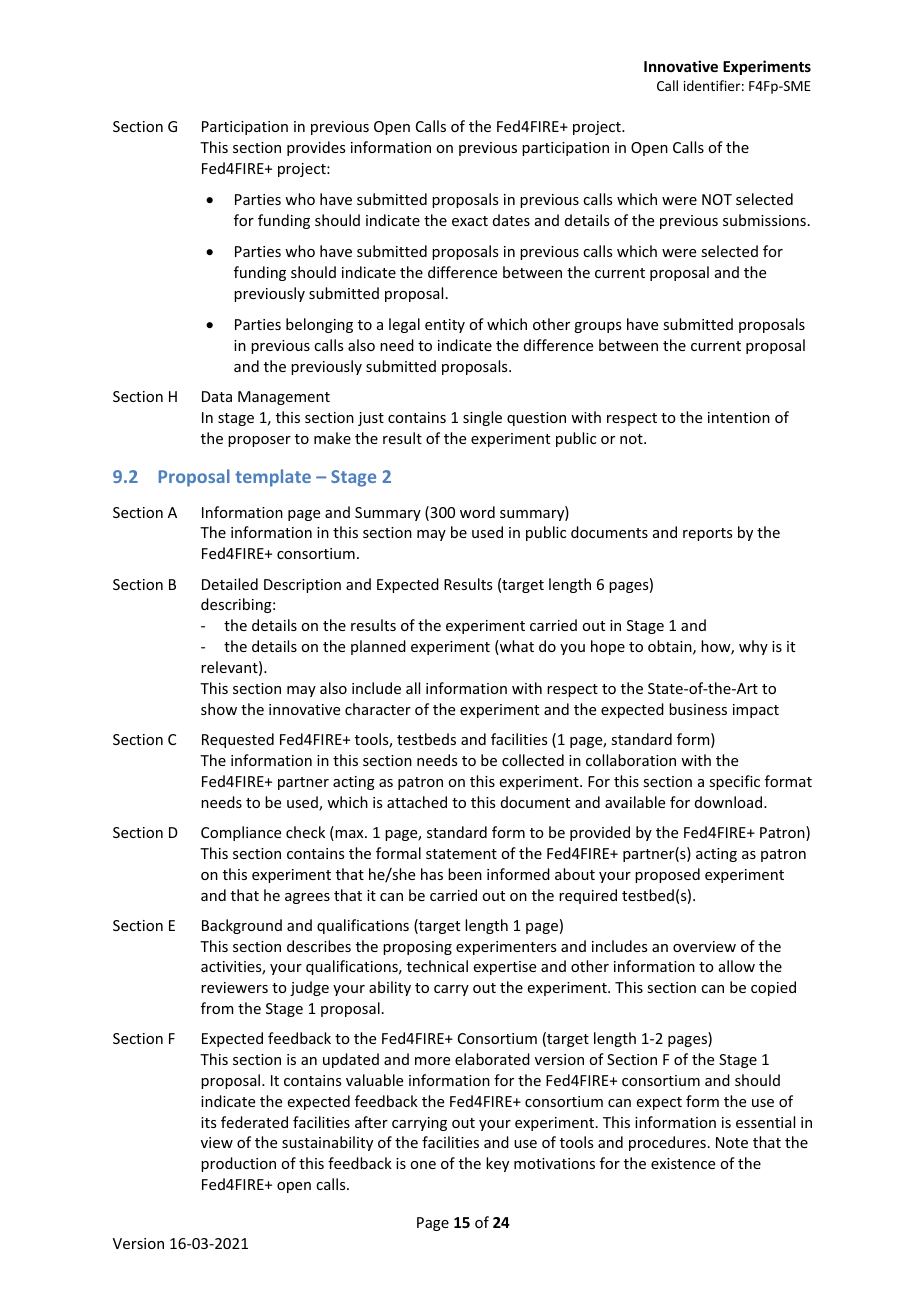  Describe the element at coordinates (732, 1142) in the screenshot. I see `Note` at that location.
